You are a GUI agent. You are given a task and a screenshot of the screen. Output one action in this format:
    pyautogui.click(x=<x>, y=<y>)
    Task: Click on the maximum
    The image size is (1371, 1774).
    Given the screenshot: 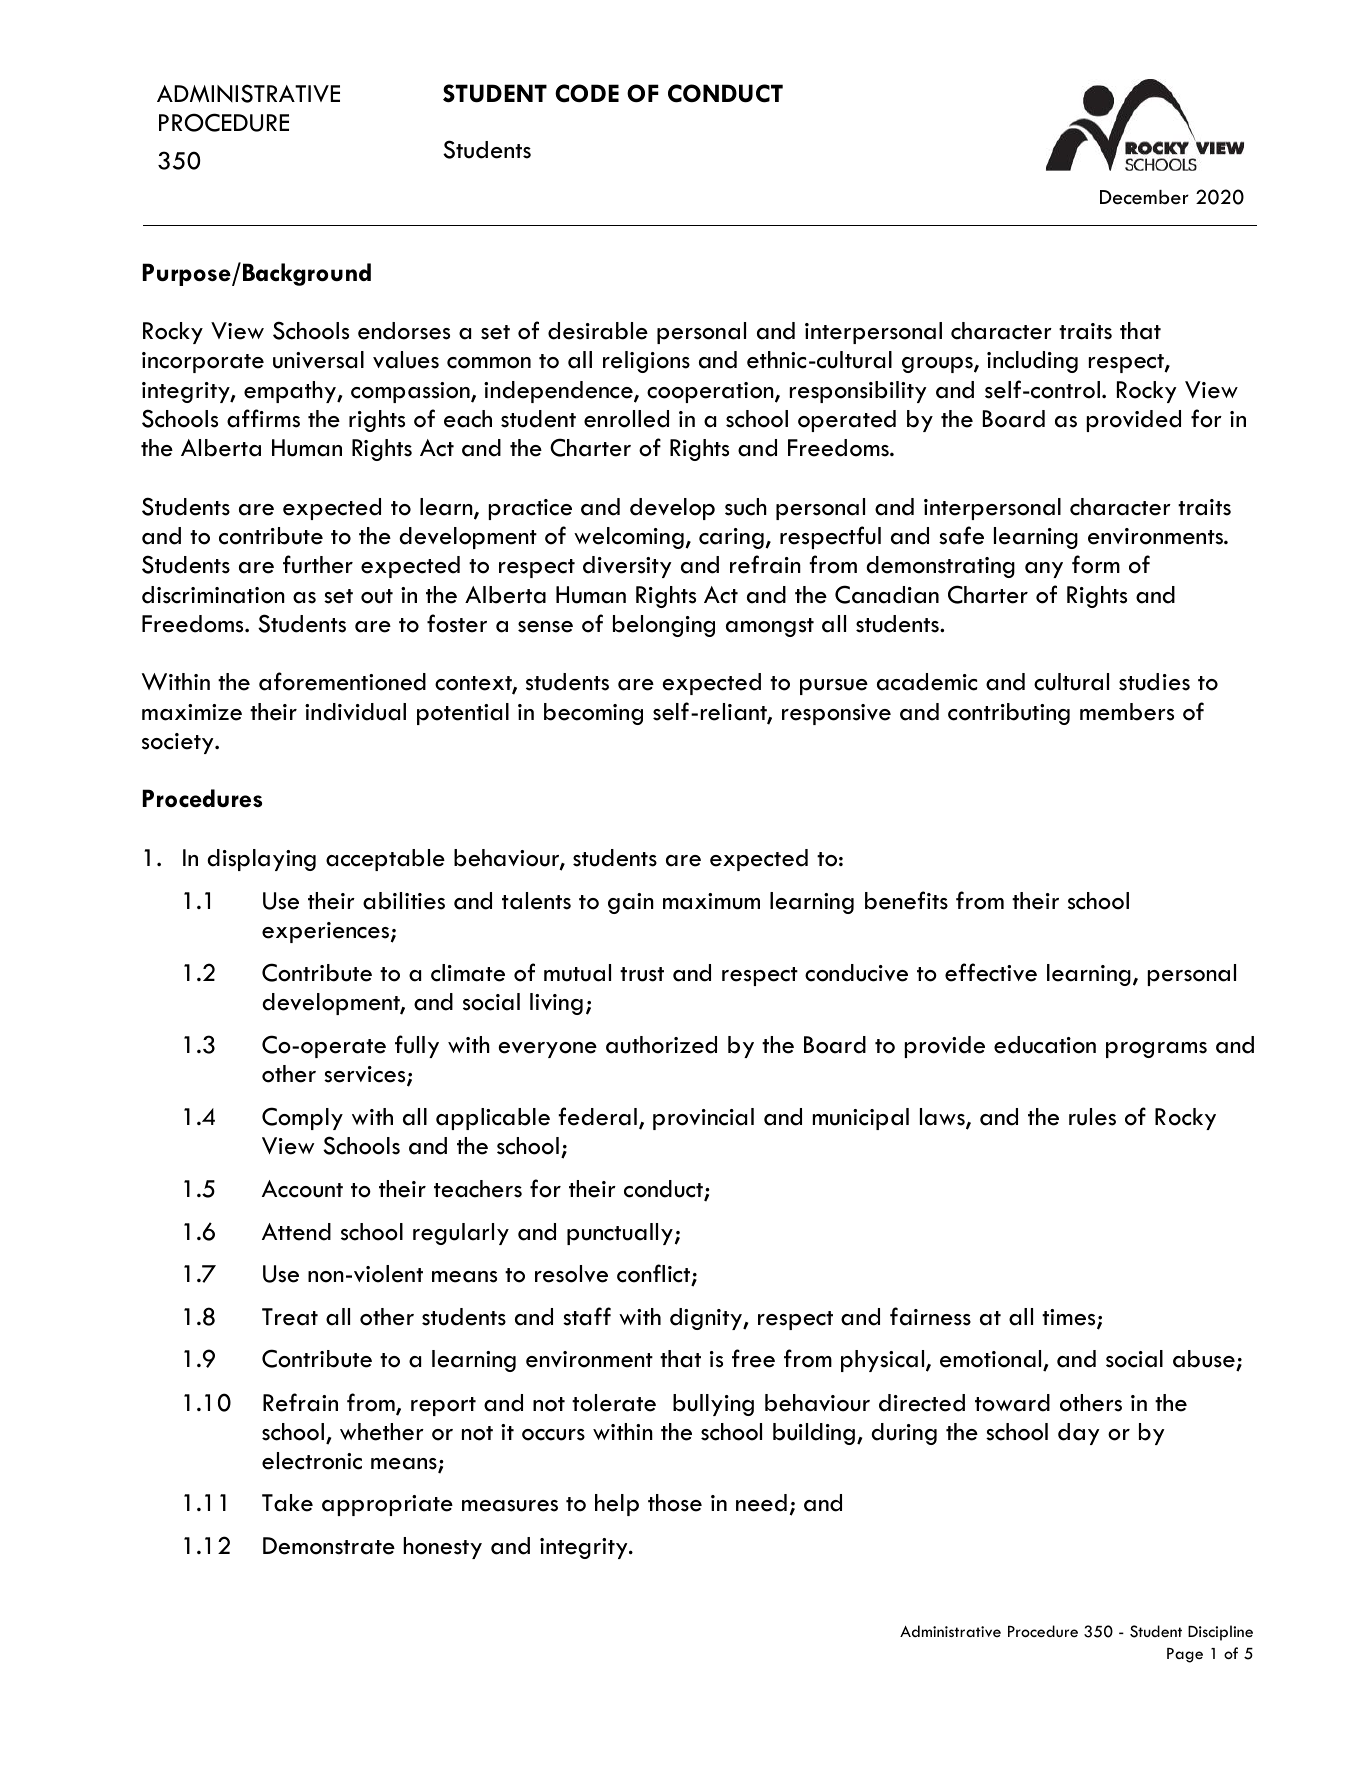 What is the action you would take?
    pyautogui.click(x=711, y=901)
